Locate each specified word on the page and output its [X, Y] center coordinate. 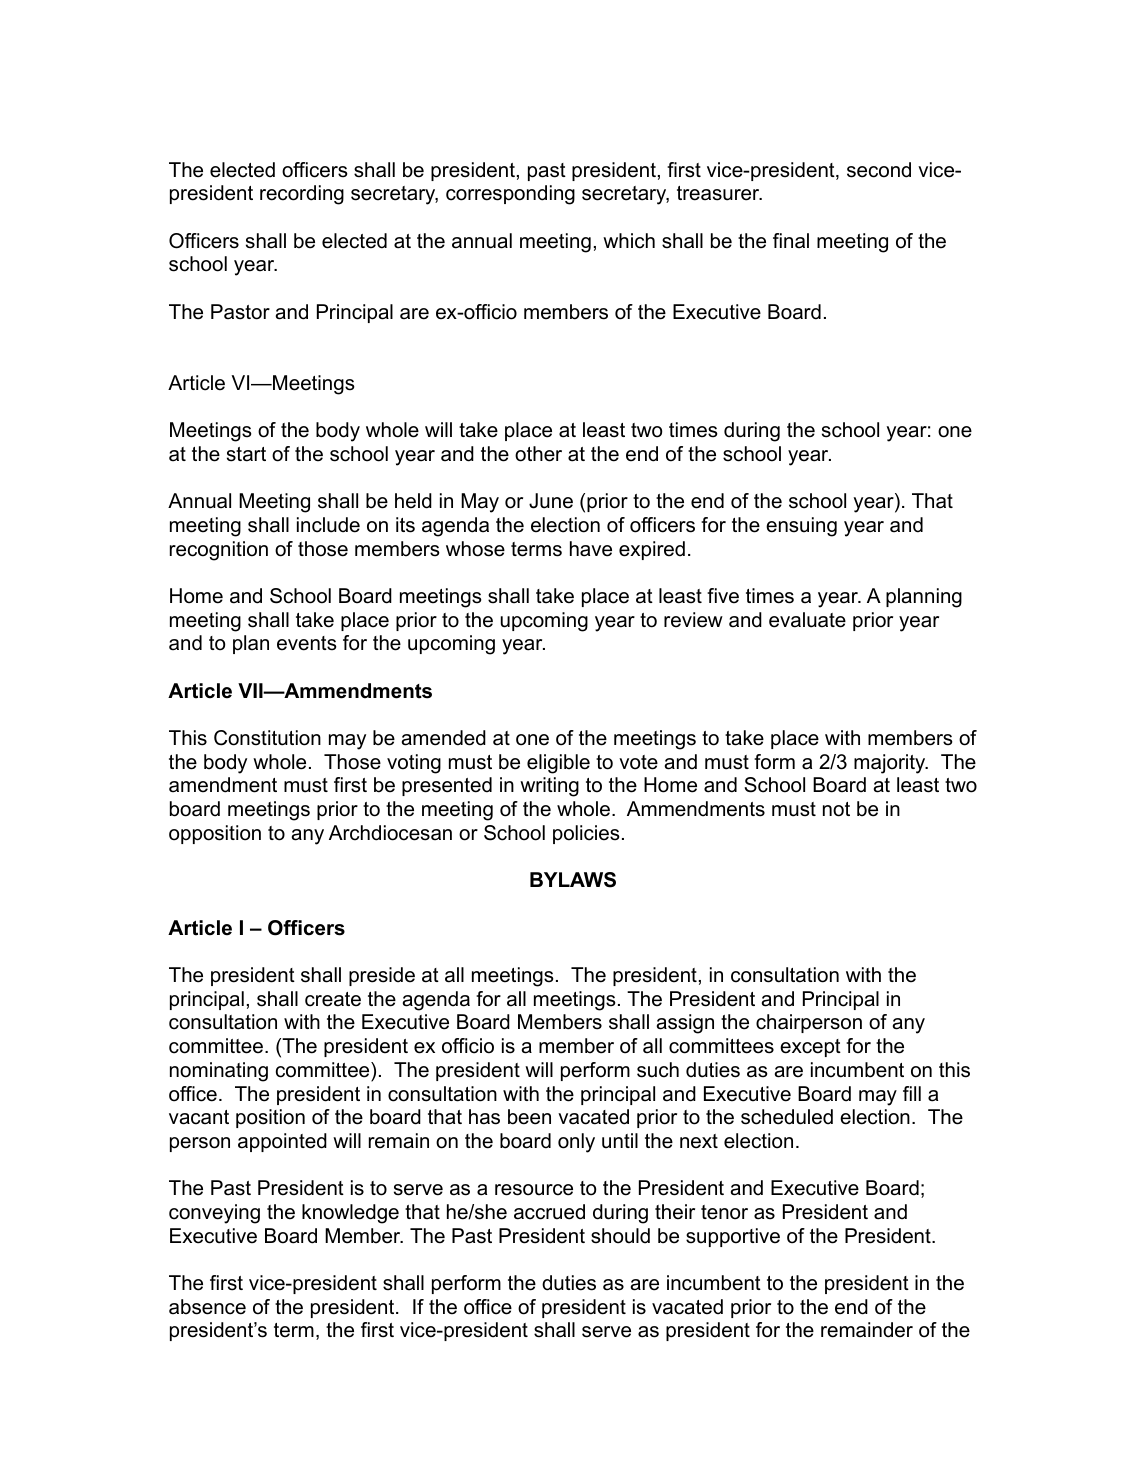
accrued [549, 1212]
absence [207, 1307]
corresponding [510, 195]
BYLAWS [573, 880]
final [791, 241]
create [333, 999]
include [328, 525]
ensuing [801, 527]
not [836, 809]
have [591, 549]
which [629, 241]
